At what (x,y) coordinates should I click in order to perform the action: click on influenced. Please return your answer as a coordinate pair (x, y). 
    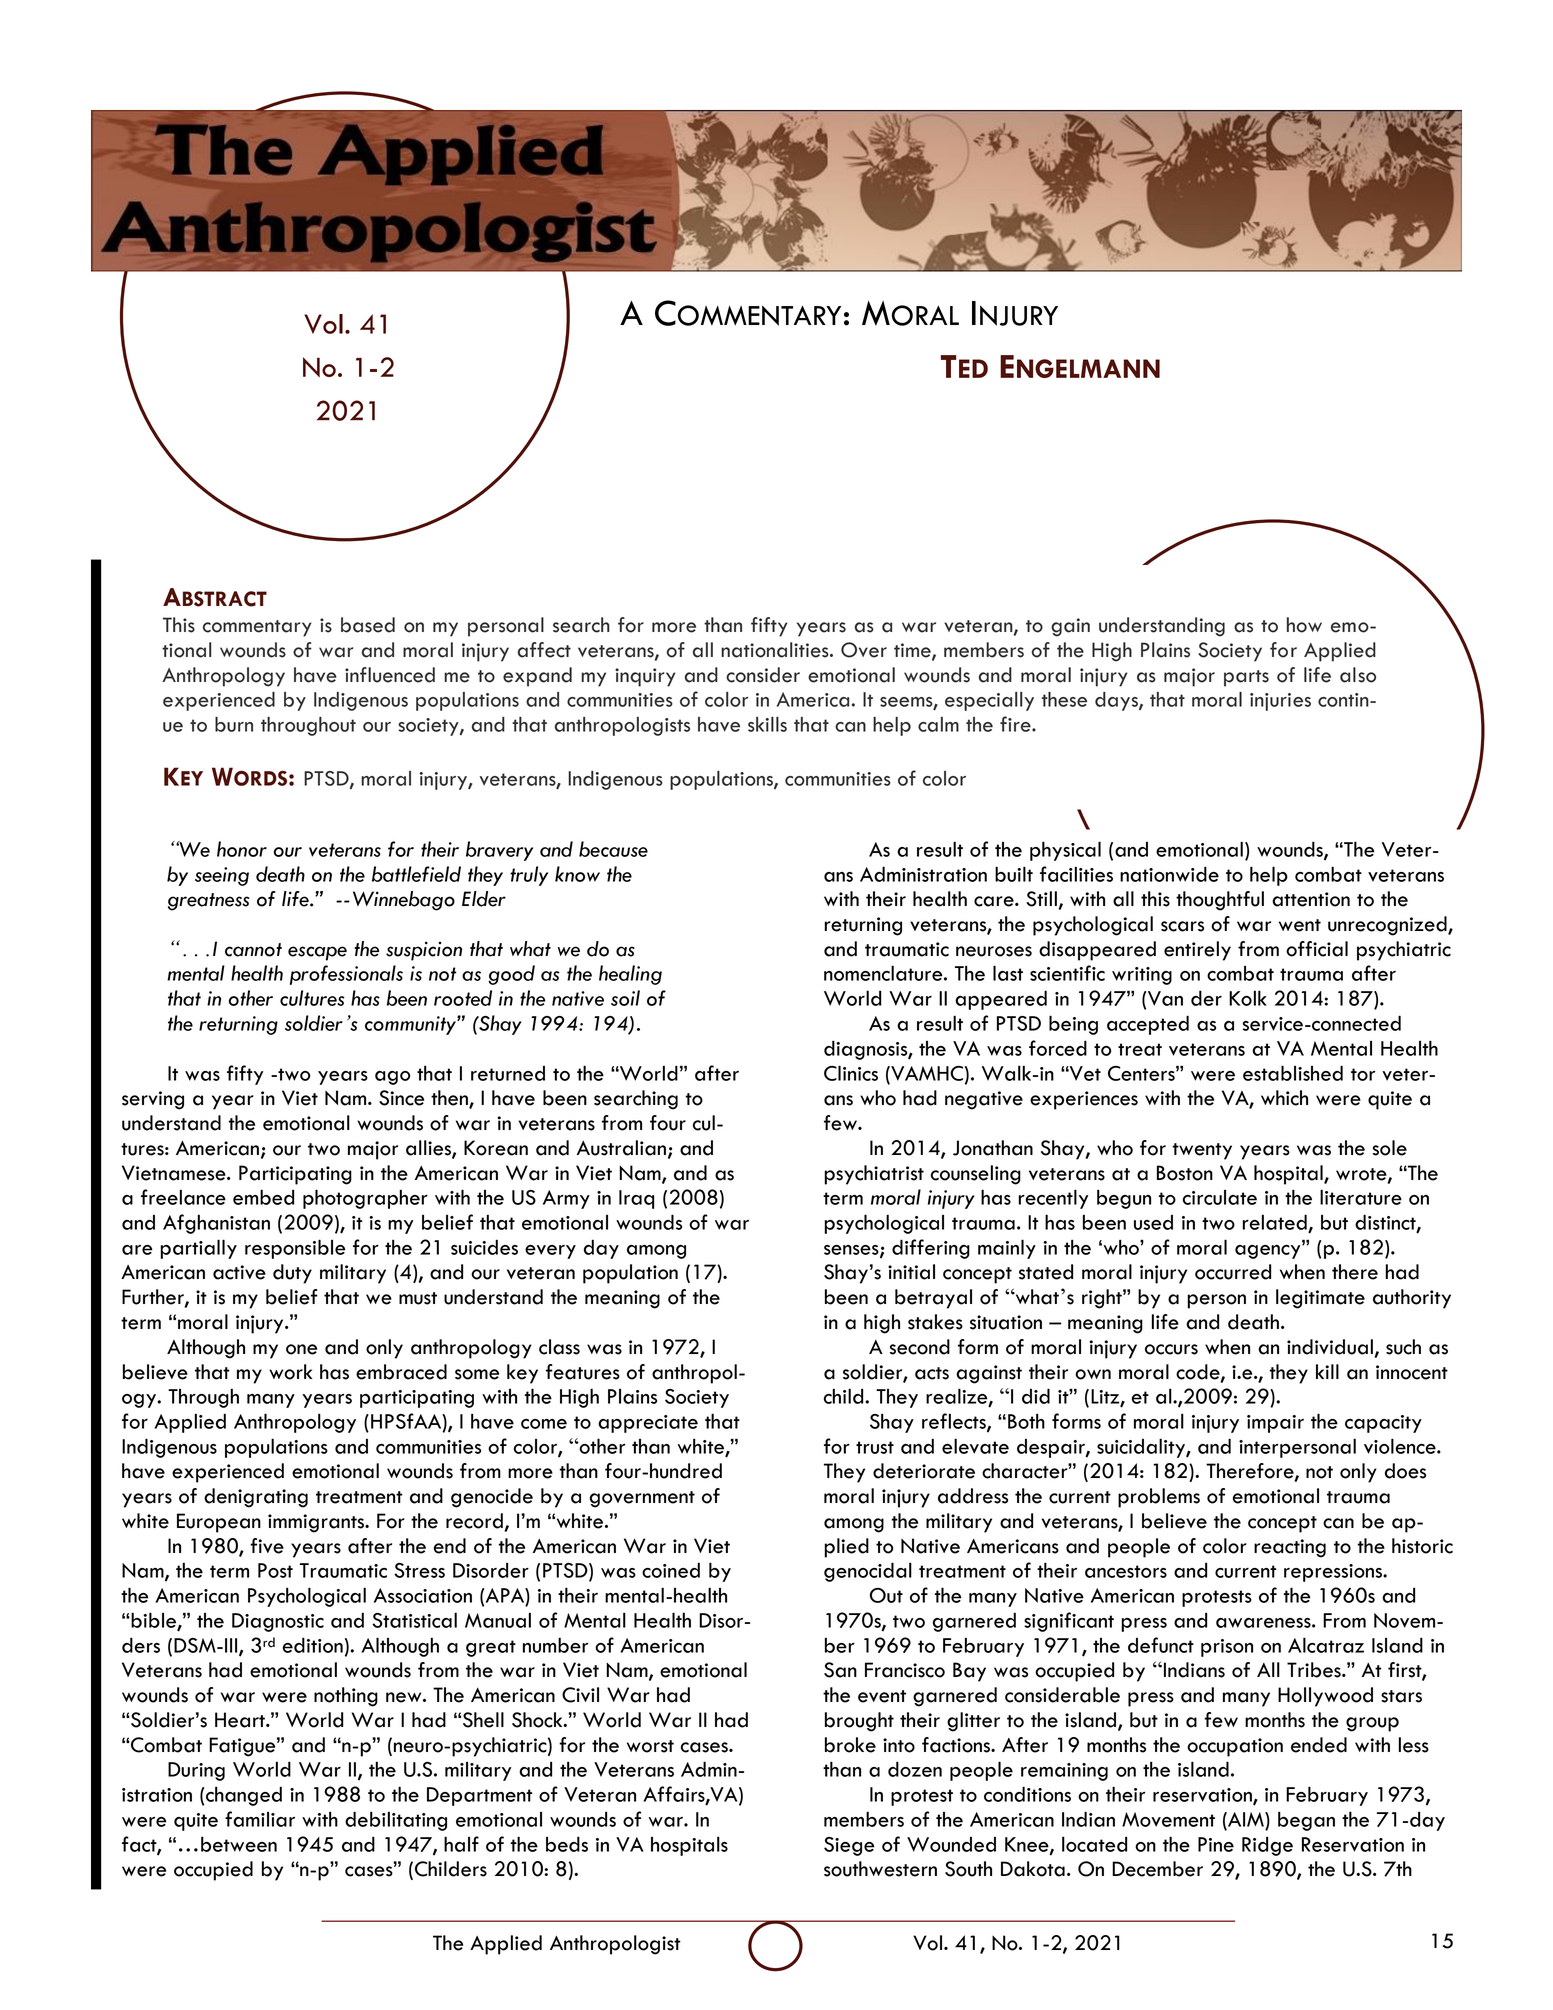
    Looking at the image, I should click on (390, 675).
